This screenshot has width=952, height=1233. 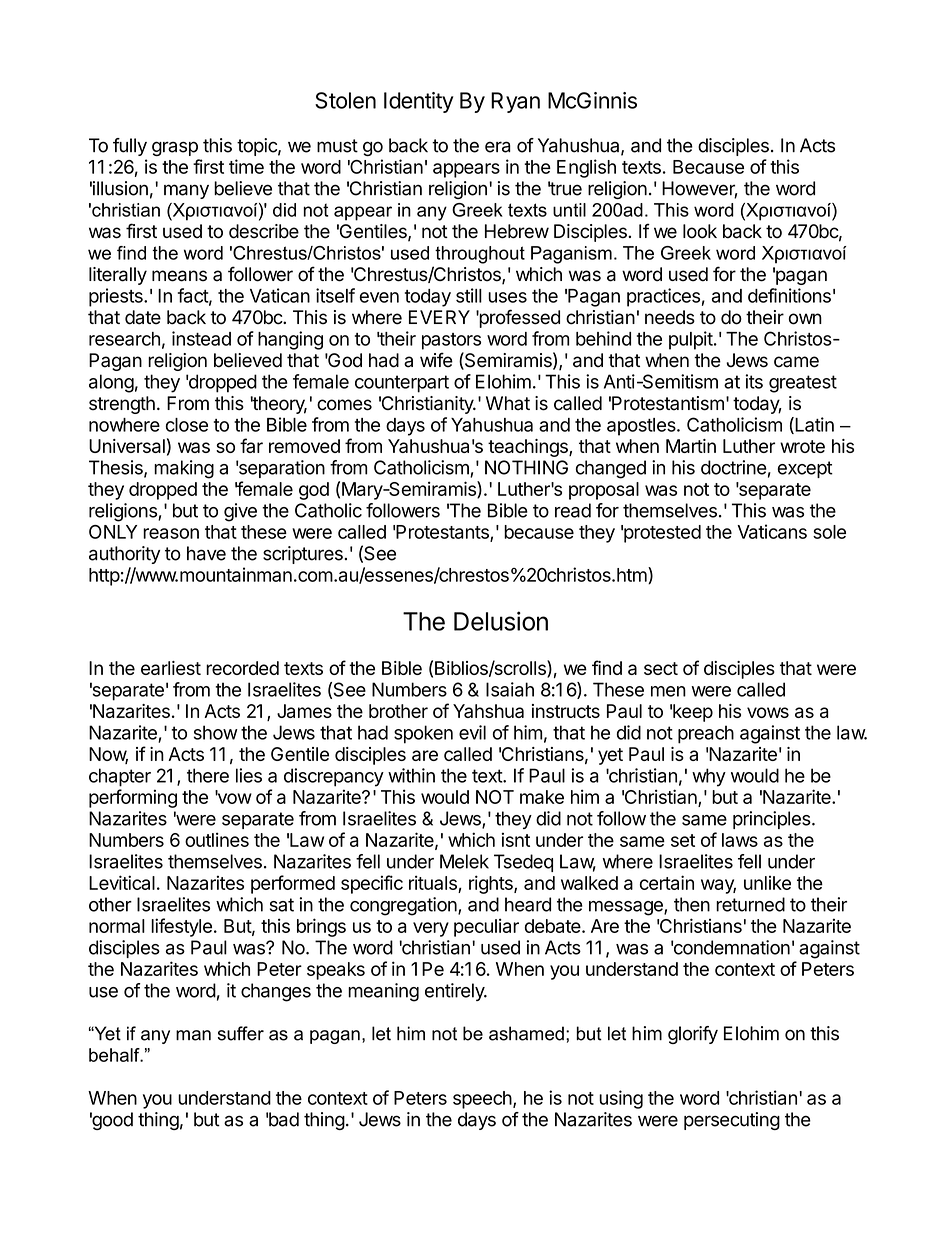 What do you see at coordinates (732, 1121) in the screenshot?
I see `persecuting` at bounding box center [732, 1121].
